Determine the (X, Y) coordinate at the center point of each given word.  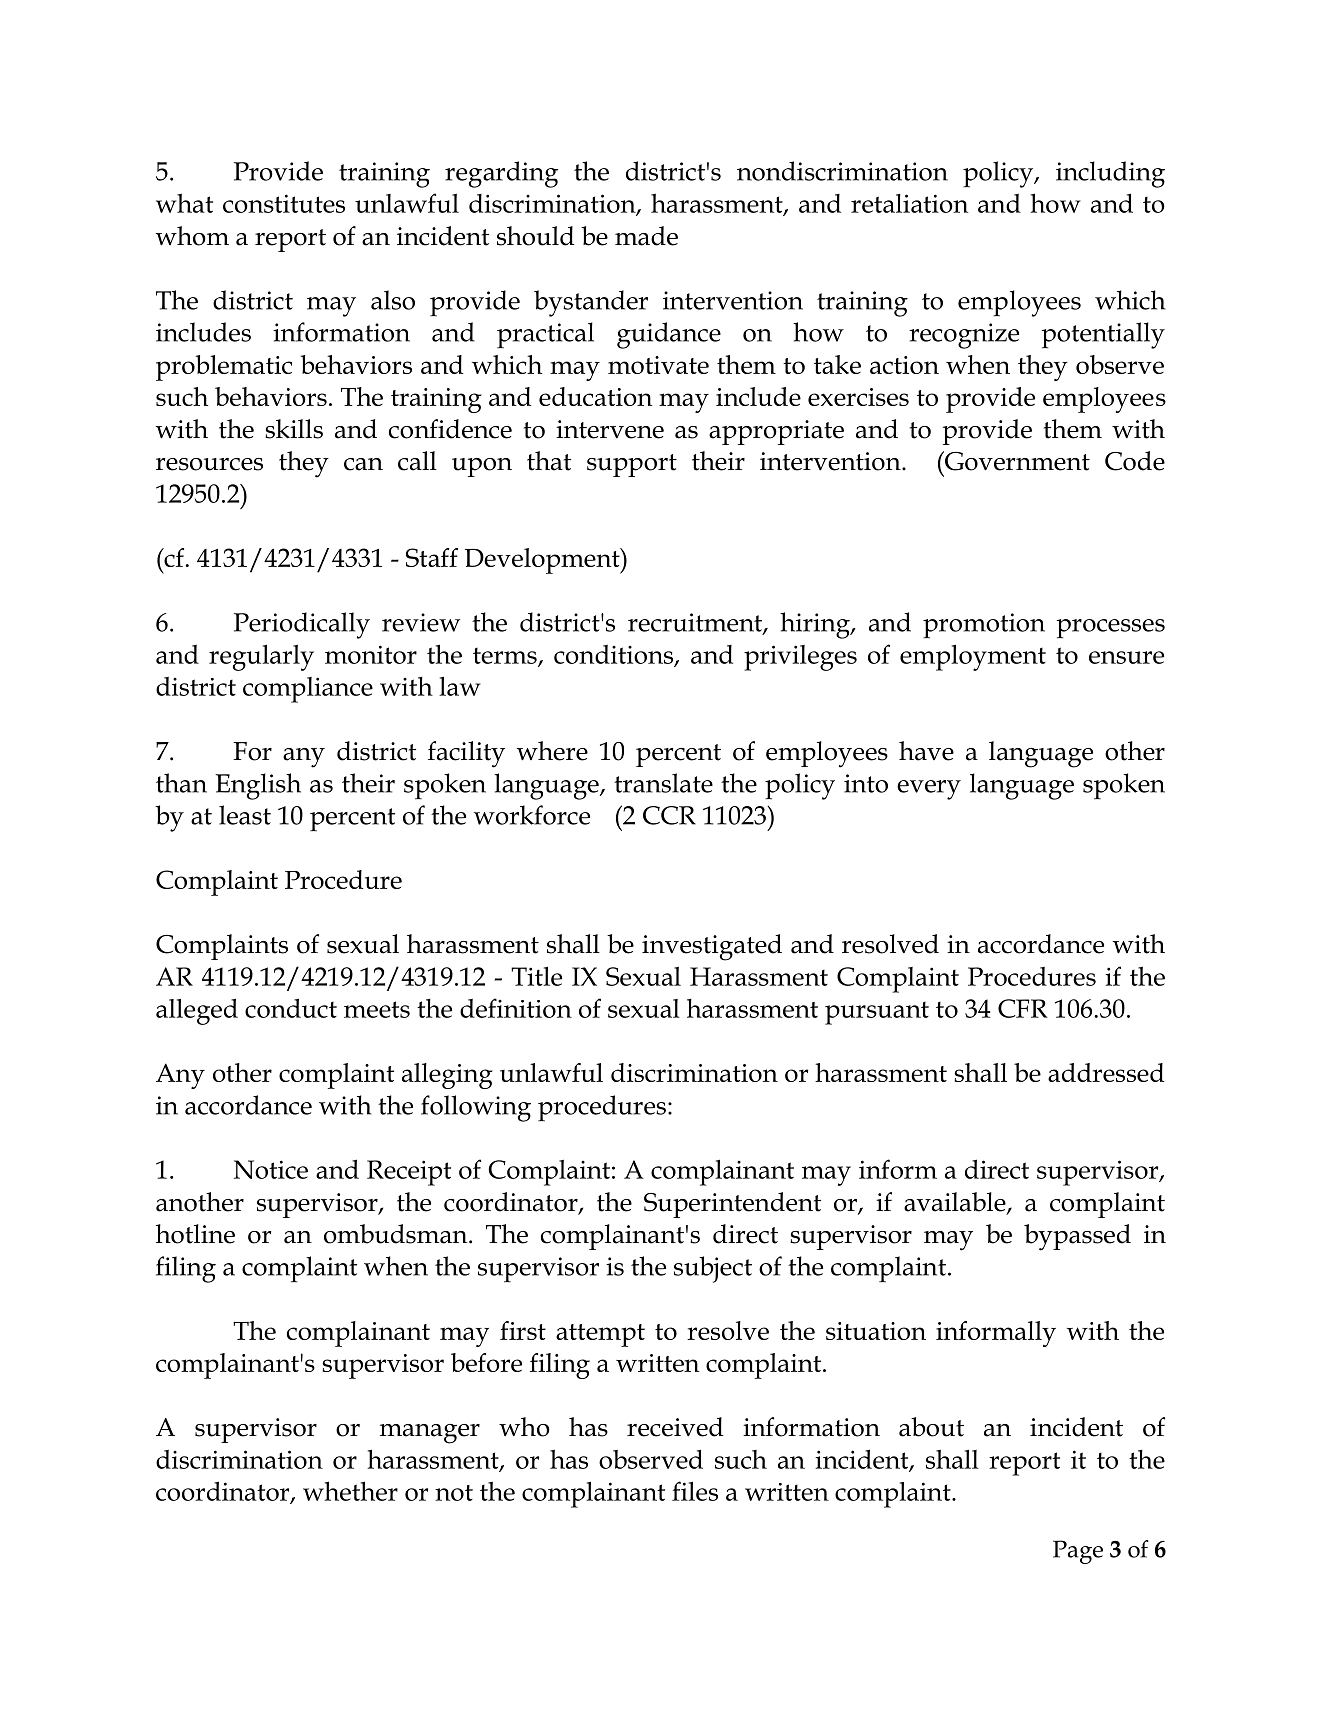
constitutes (284, 203)
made (646, 236)
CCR (669, 815)
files (695, 1491)
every (929, 790)
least (245, 815)
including (1110, 174)
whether (350, 1491)
